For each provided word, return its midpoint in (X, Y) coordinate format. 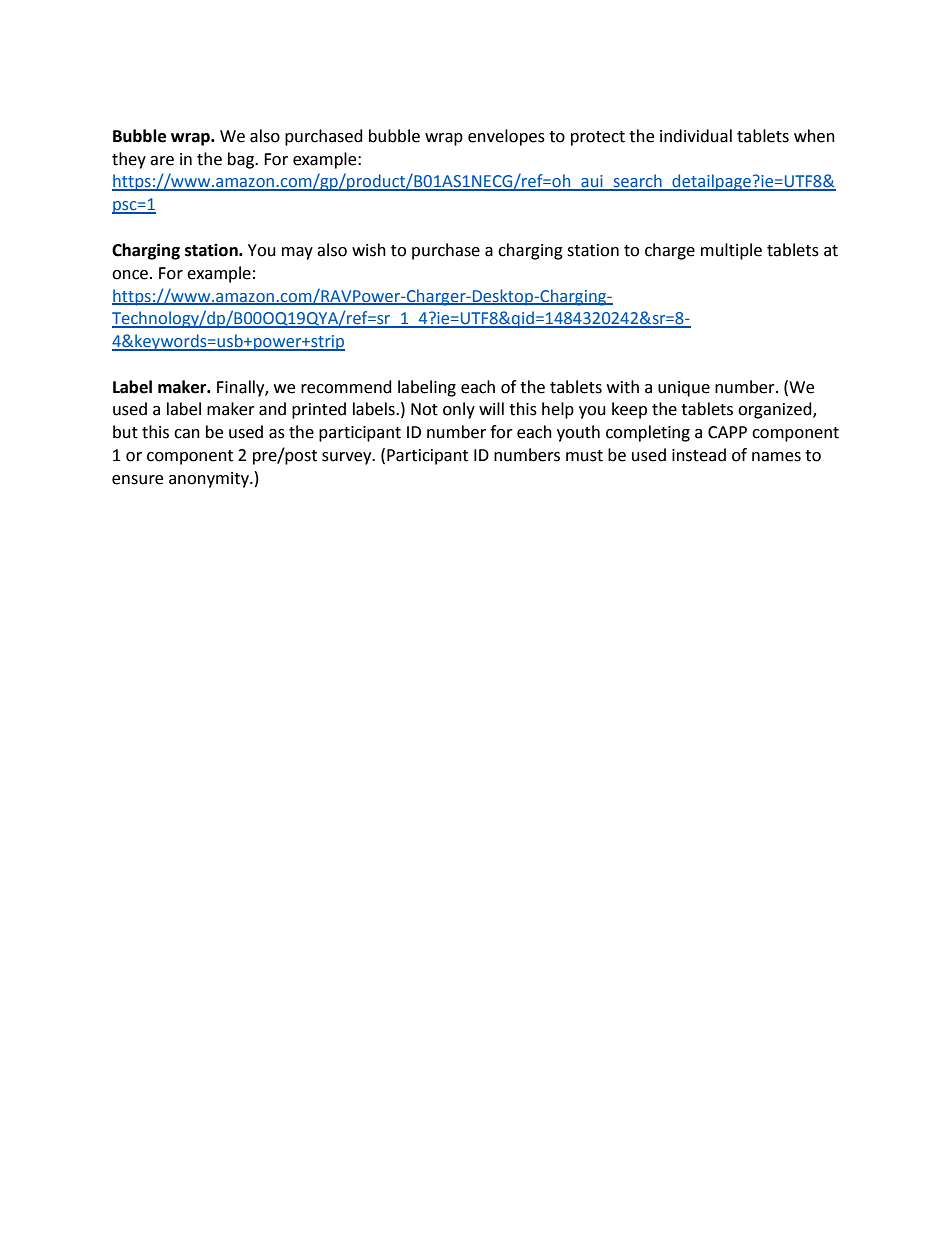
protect (598, 138)
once (130, 275)
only (459, 410)
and (272, 409)
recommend (346, 387)
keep (629, 410)
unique (684, 389)
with (623, 387)
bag (242, 160)
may (297, 253)
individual (696, 136)
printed (319, 410)
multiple (731, 251)
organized (776, 410)
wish (369, 250)
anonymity (210, 480)
